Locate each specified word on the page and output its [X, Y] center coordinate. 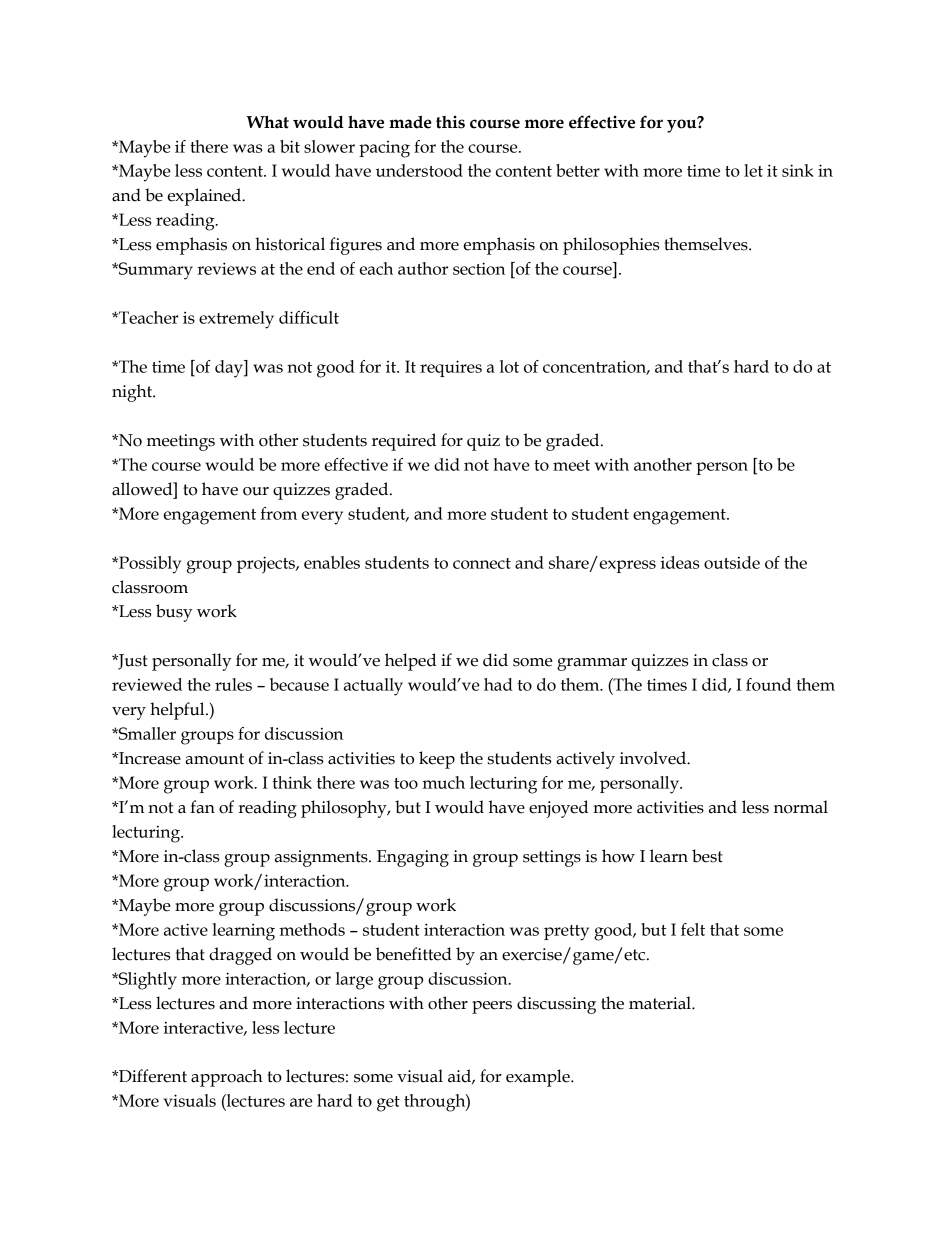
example [539, 1078]
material [661, 1003]
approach [227, 1078]
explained [205, 197]
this [450, 122]
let [753, 170]
